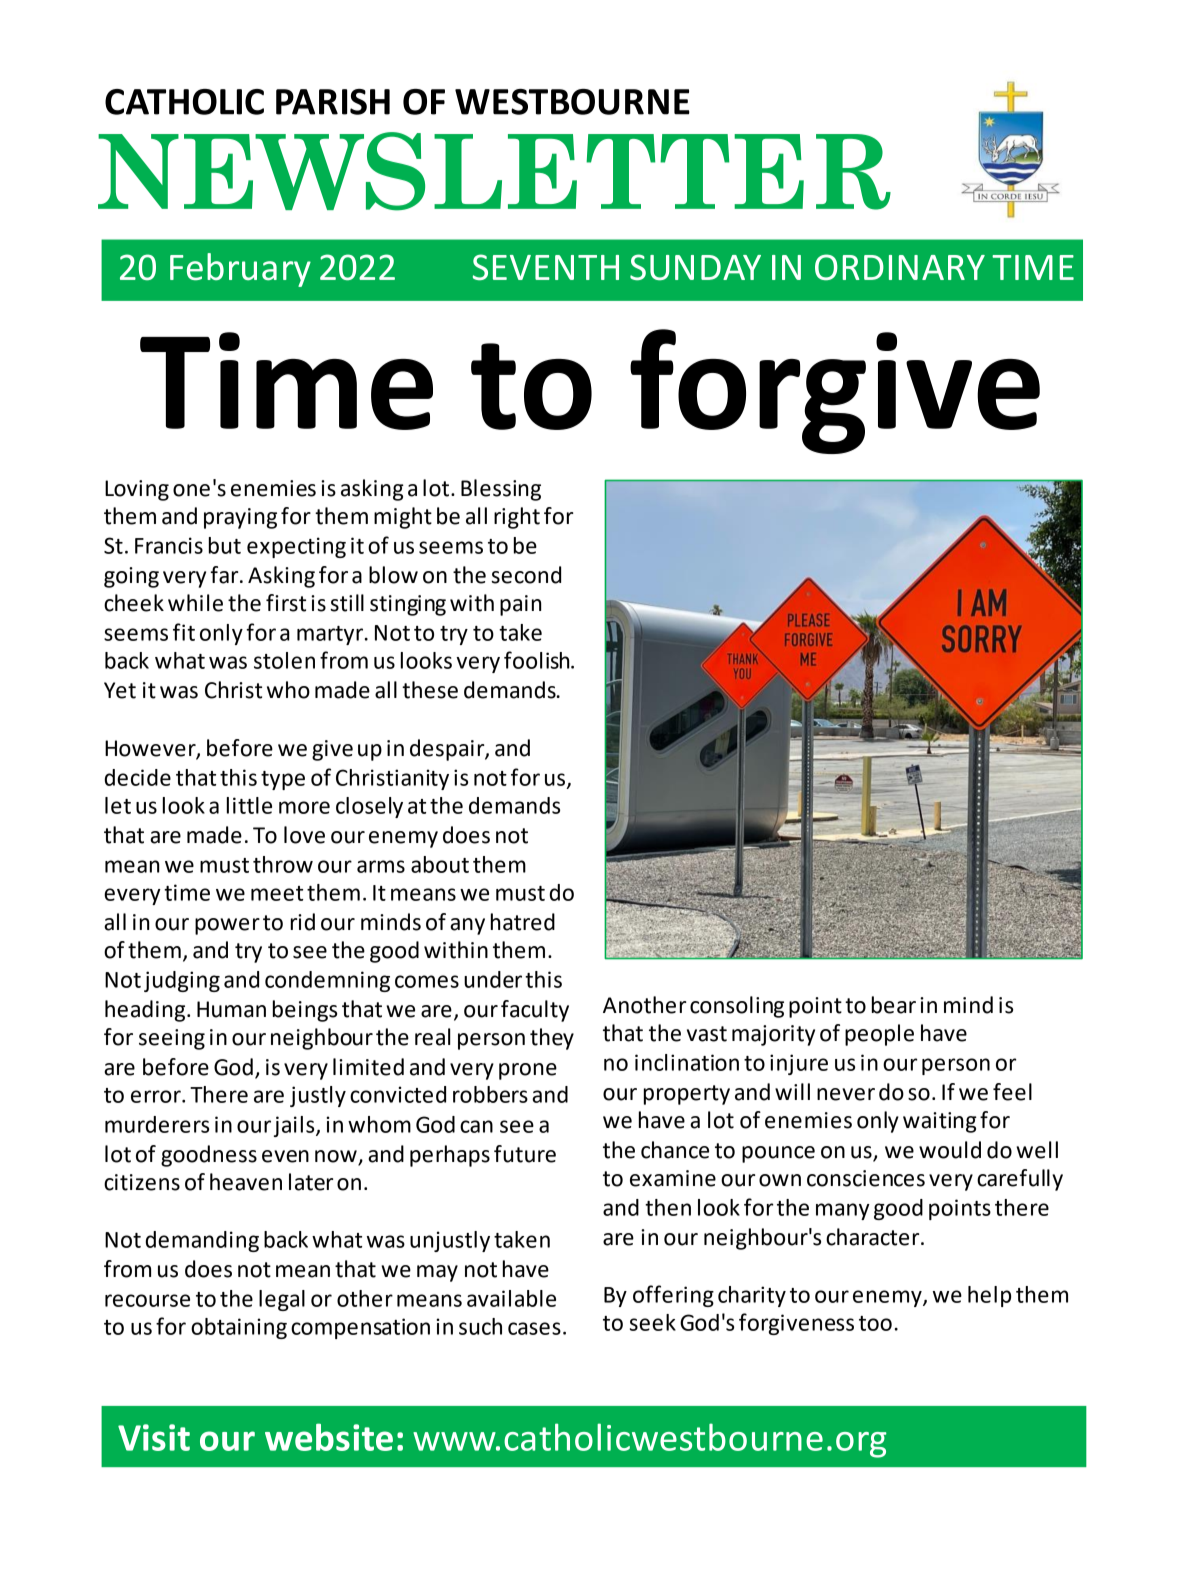 The image size is (1183, 1577). Describe the element at coordinates (333, 102) in the document. I see `PARISH` at that location.
